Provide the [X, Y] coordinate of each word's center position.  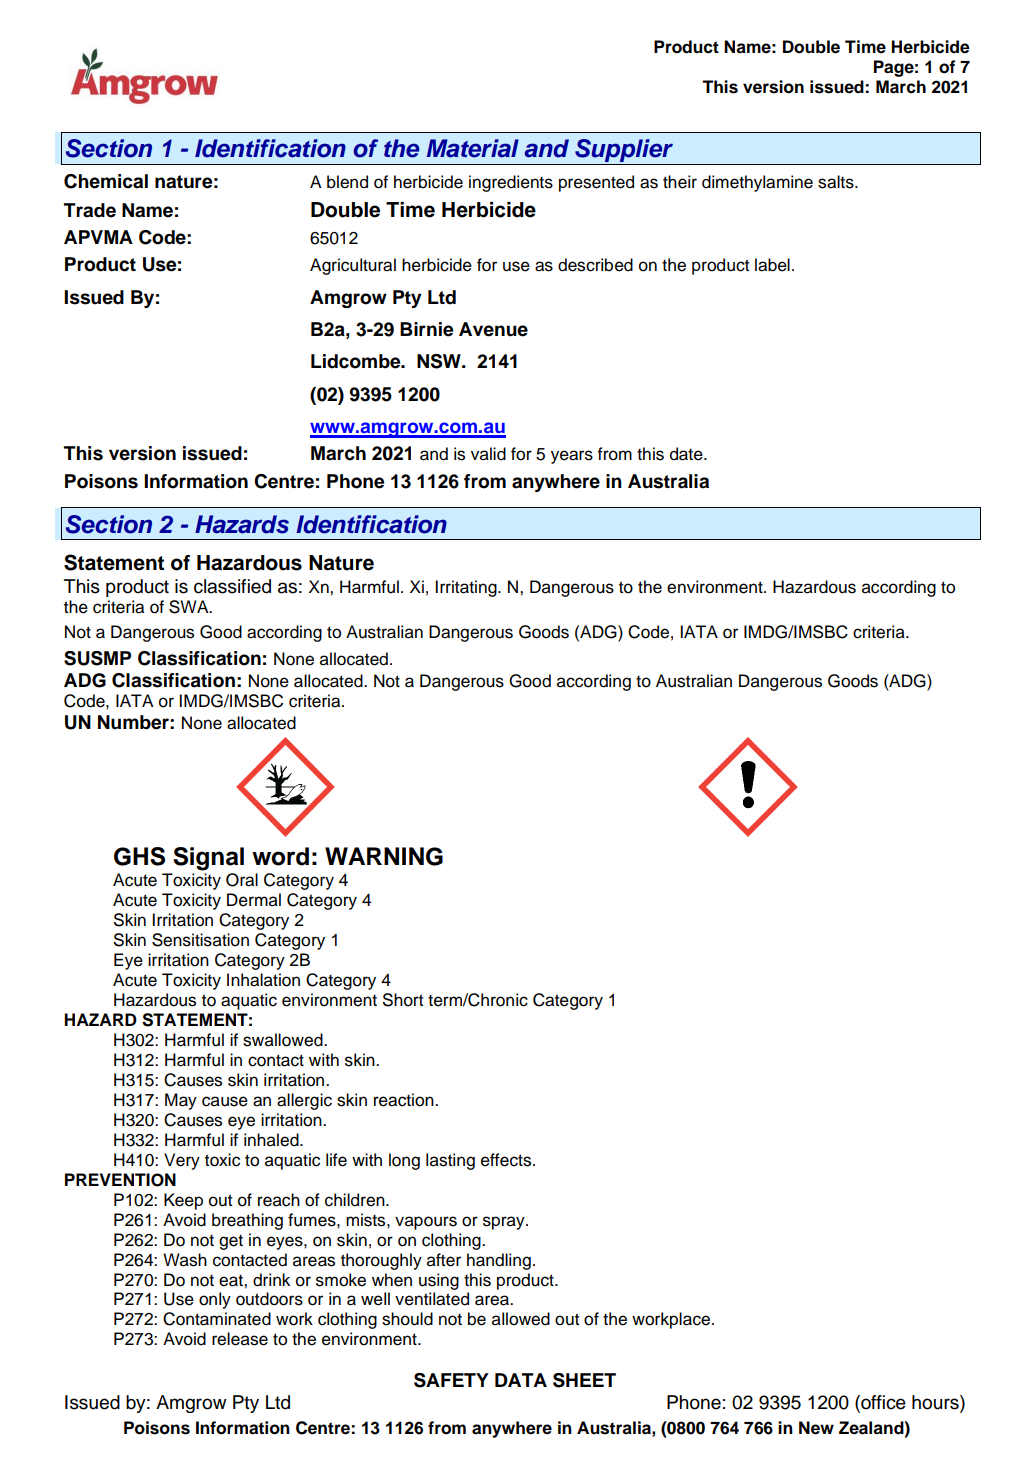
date [687, 454]
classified [232, 586]
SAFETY [451, 1380]
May [181, 1101]
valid [488, 454]
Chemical [106, 181]
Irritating [467, 588]
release [240, 1339]
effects [507, 1160]
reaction [405, 1100]
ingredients [511, 183]
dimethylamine [757, 183]
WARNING [384, 856]
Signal [208, 859]
